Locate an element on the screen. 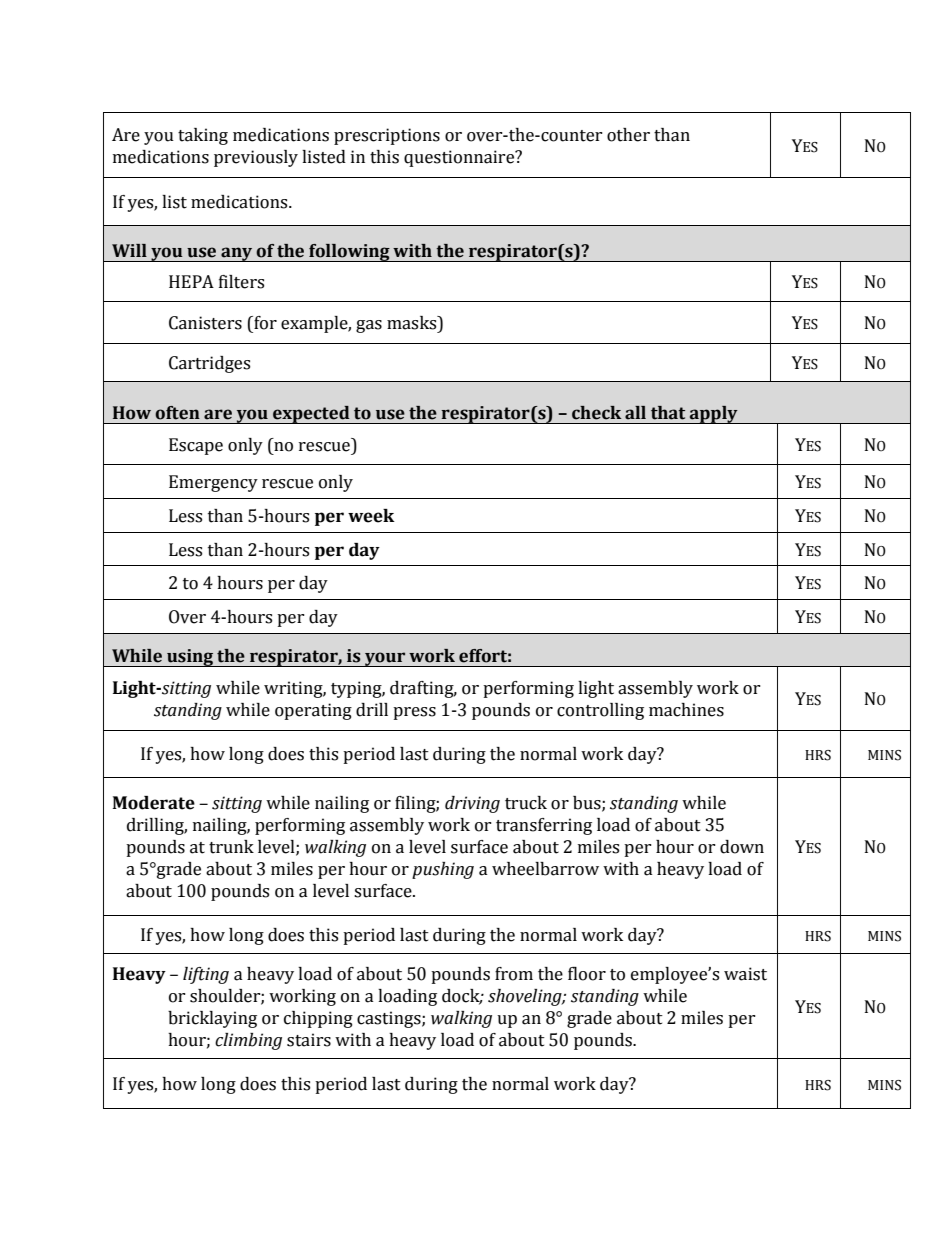  from is located at coordinates (514, 974).
